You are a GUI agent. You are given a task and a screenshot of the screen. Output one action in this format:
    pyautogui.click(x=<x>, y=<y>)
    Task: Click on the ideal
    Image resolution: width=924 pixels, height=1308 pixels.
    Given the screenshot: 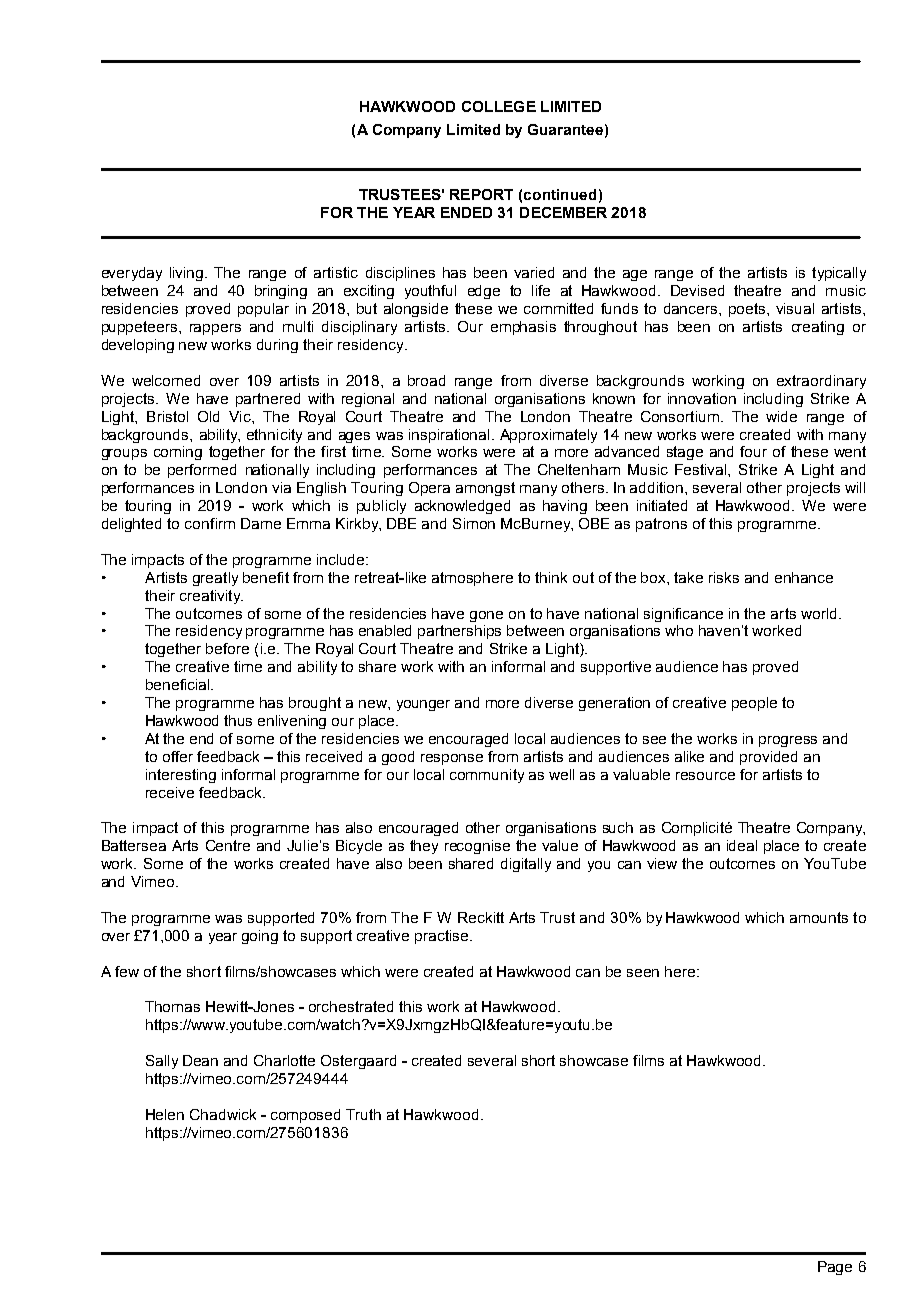 What is the action you would take?
    pyautogui.click(x=742, y=845)
